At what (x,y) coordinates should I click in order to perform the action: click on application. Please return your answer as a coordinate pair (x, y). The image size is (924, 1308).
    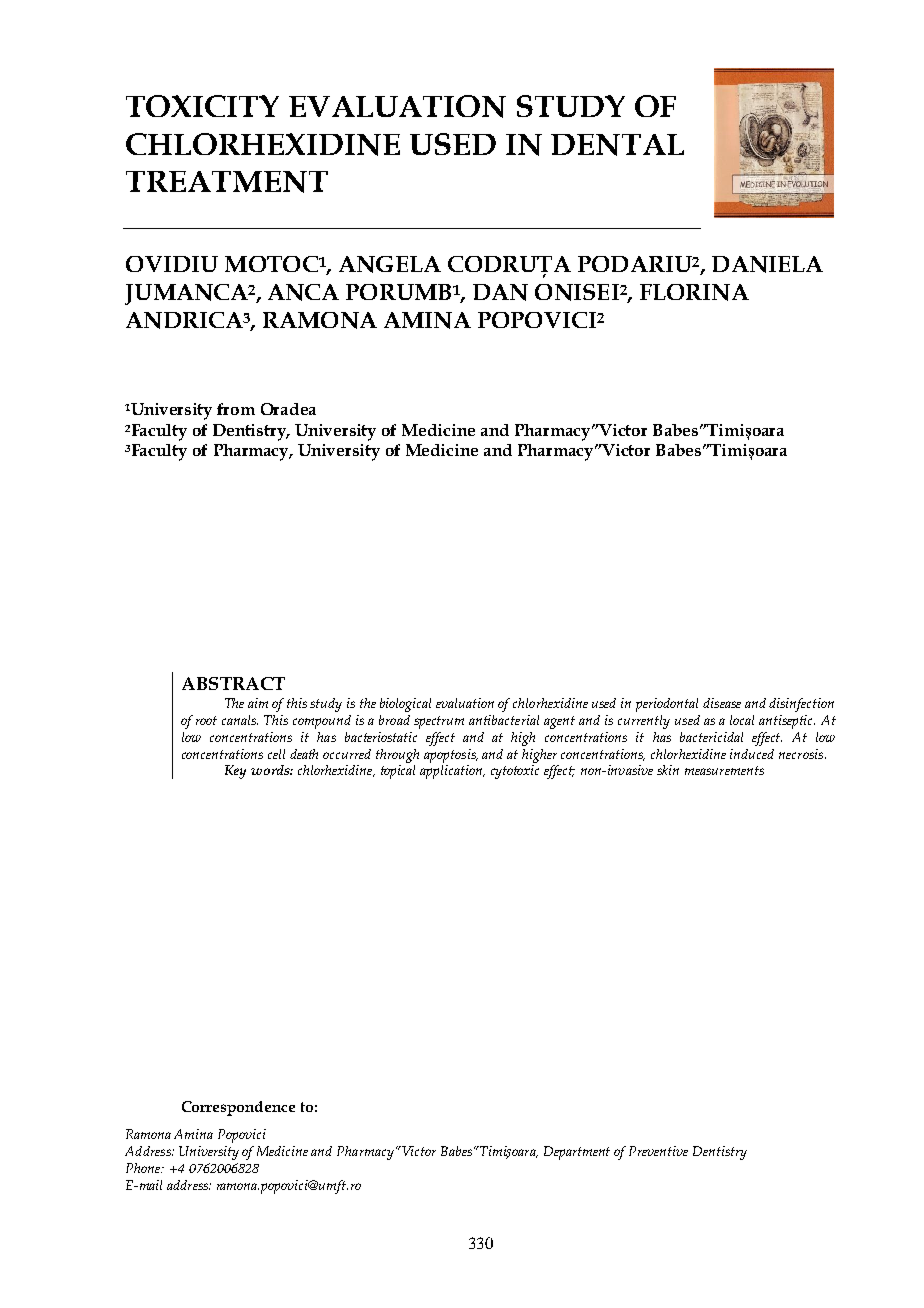
    Looking at the image, I should click on (452, 772).
